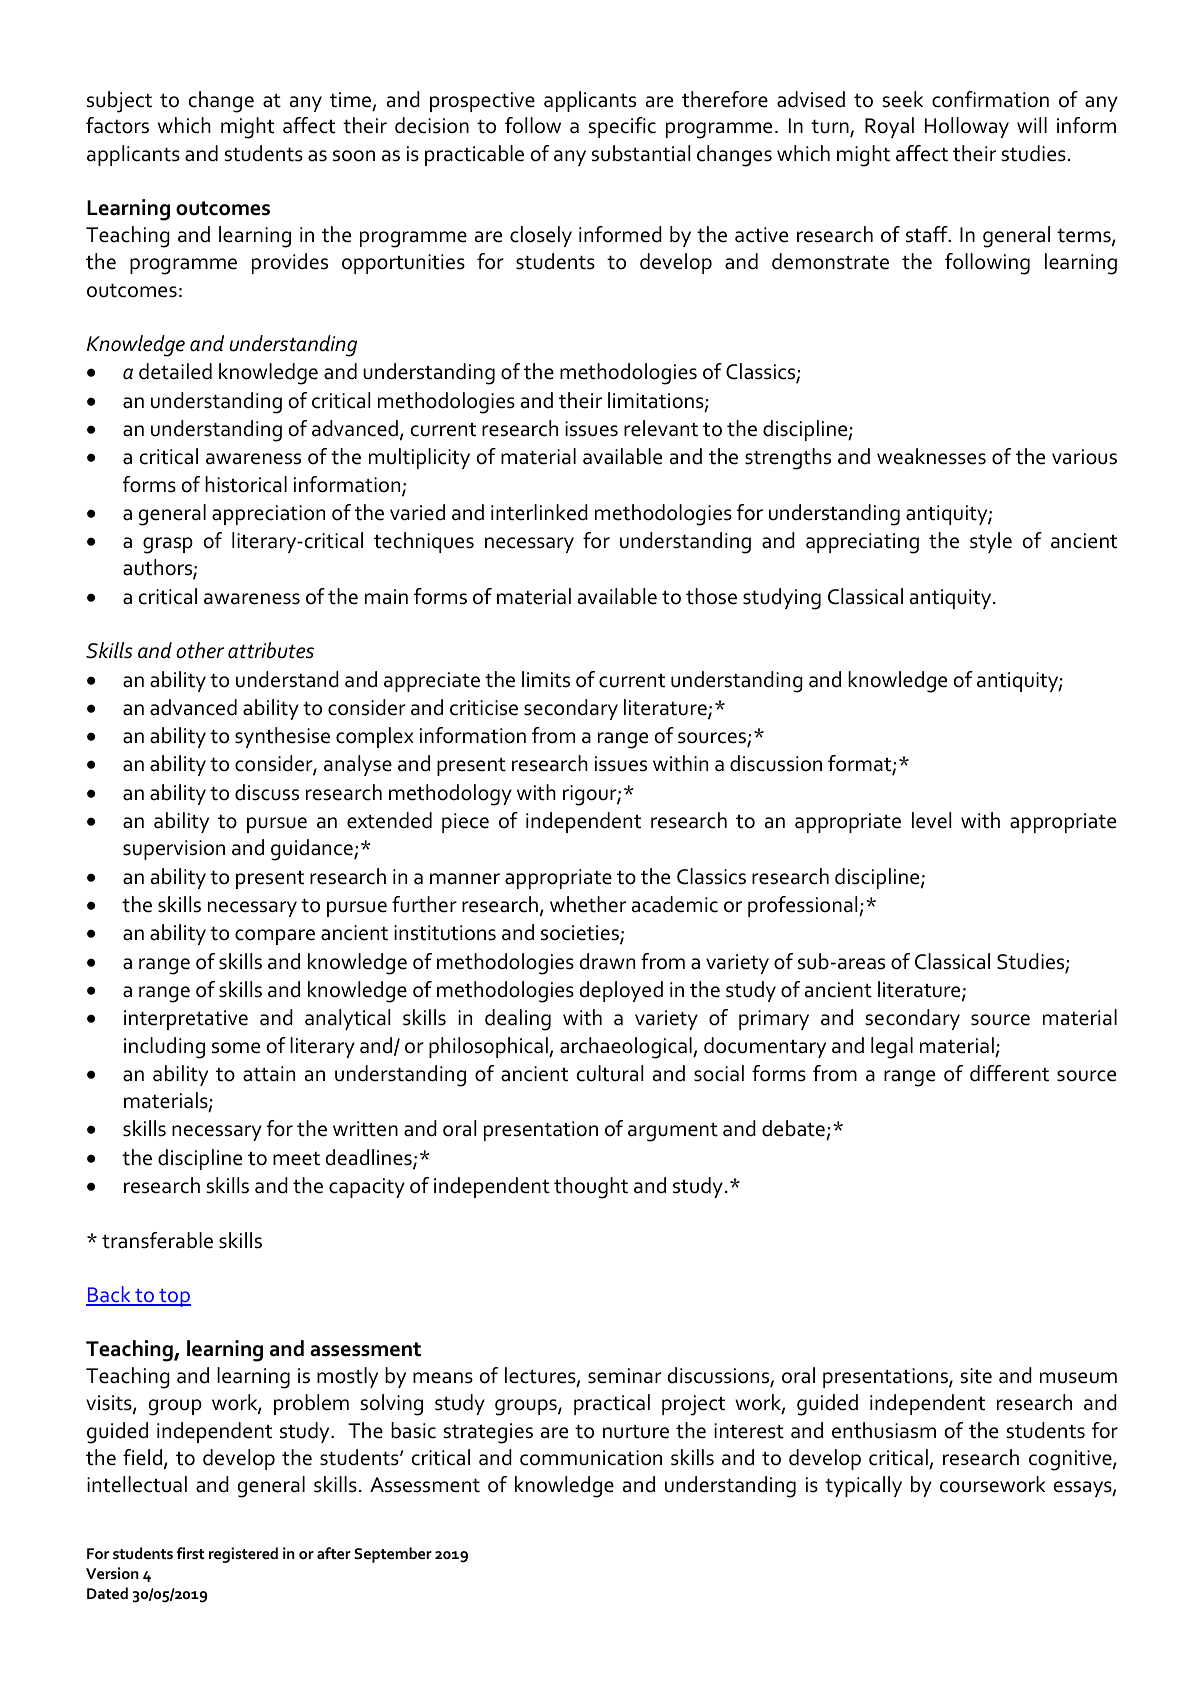 The width and height of the screenshot is (1204, 1703). What do you see at coordinates (591, 1188) in the screenshot?
I see `thought` at bounding box center [591, 1188].
